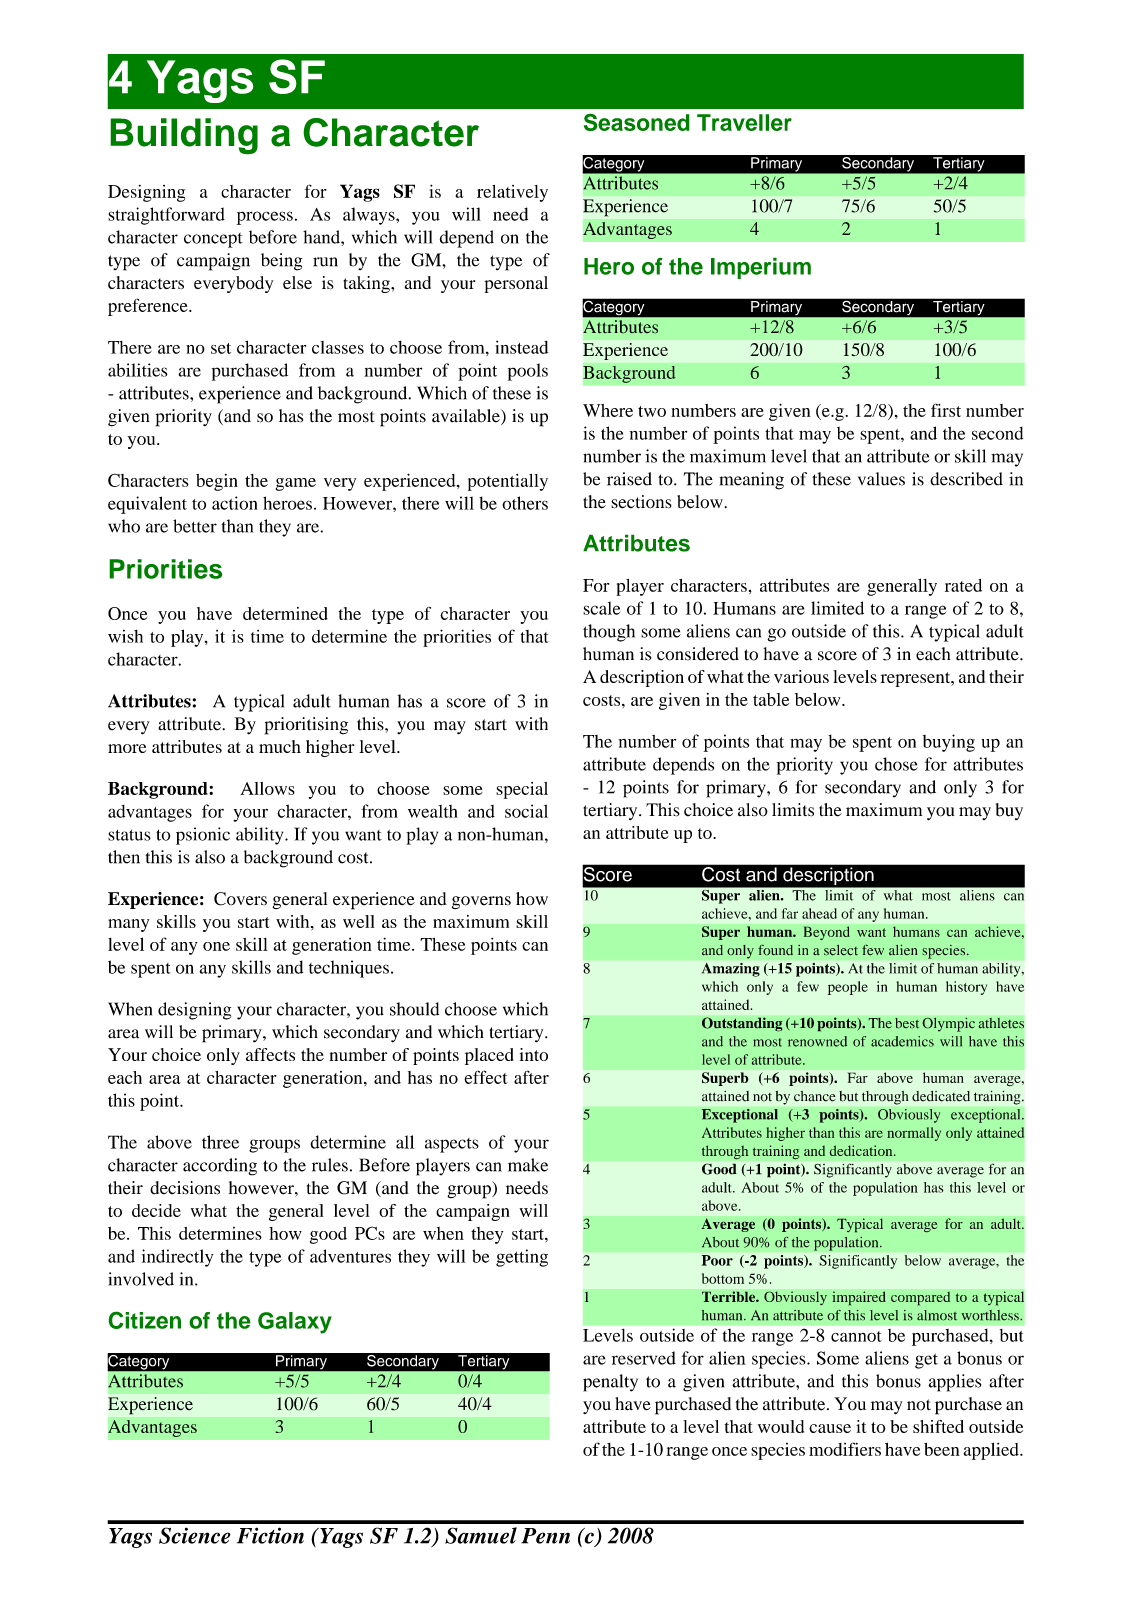 The width and height of the screenshot is (1131, 1601). I want to click on Building, so click(184, 136).
